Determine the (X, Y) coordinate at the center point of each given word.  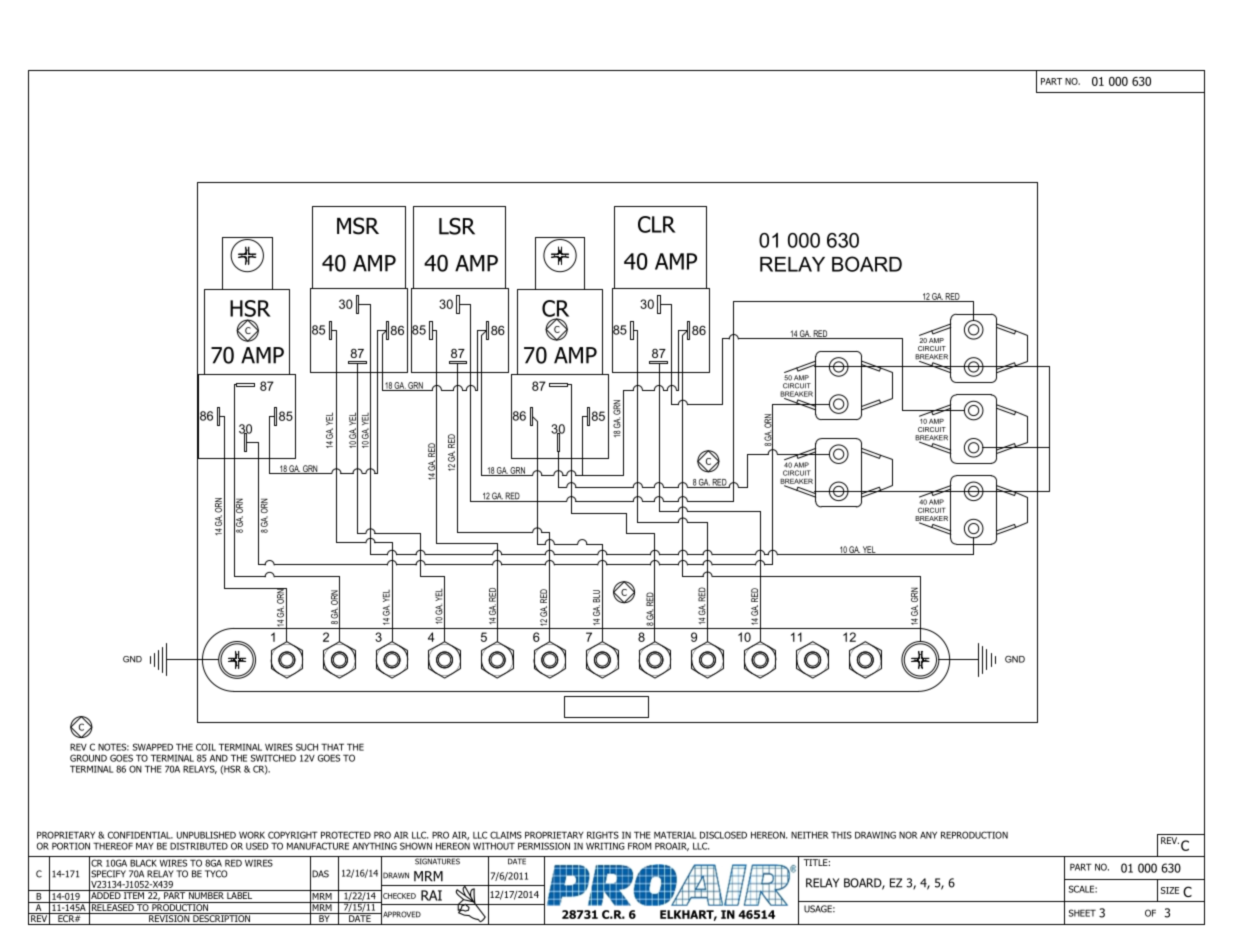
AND (219, 758)
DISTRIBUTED (199, 846)
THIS (841, 835)
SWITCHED (273, 758)
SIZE (1170, 890)
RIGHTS (603, 835)
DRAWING (875, 835)
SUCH (307, 747)
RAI (431, 895)
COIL (206, 747)
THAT (332, 747)
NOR (908, 835)
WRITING (605, 846)
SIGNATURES (437, 860)
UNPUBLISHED (206, 835)
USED (257, 846)
